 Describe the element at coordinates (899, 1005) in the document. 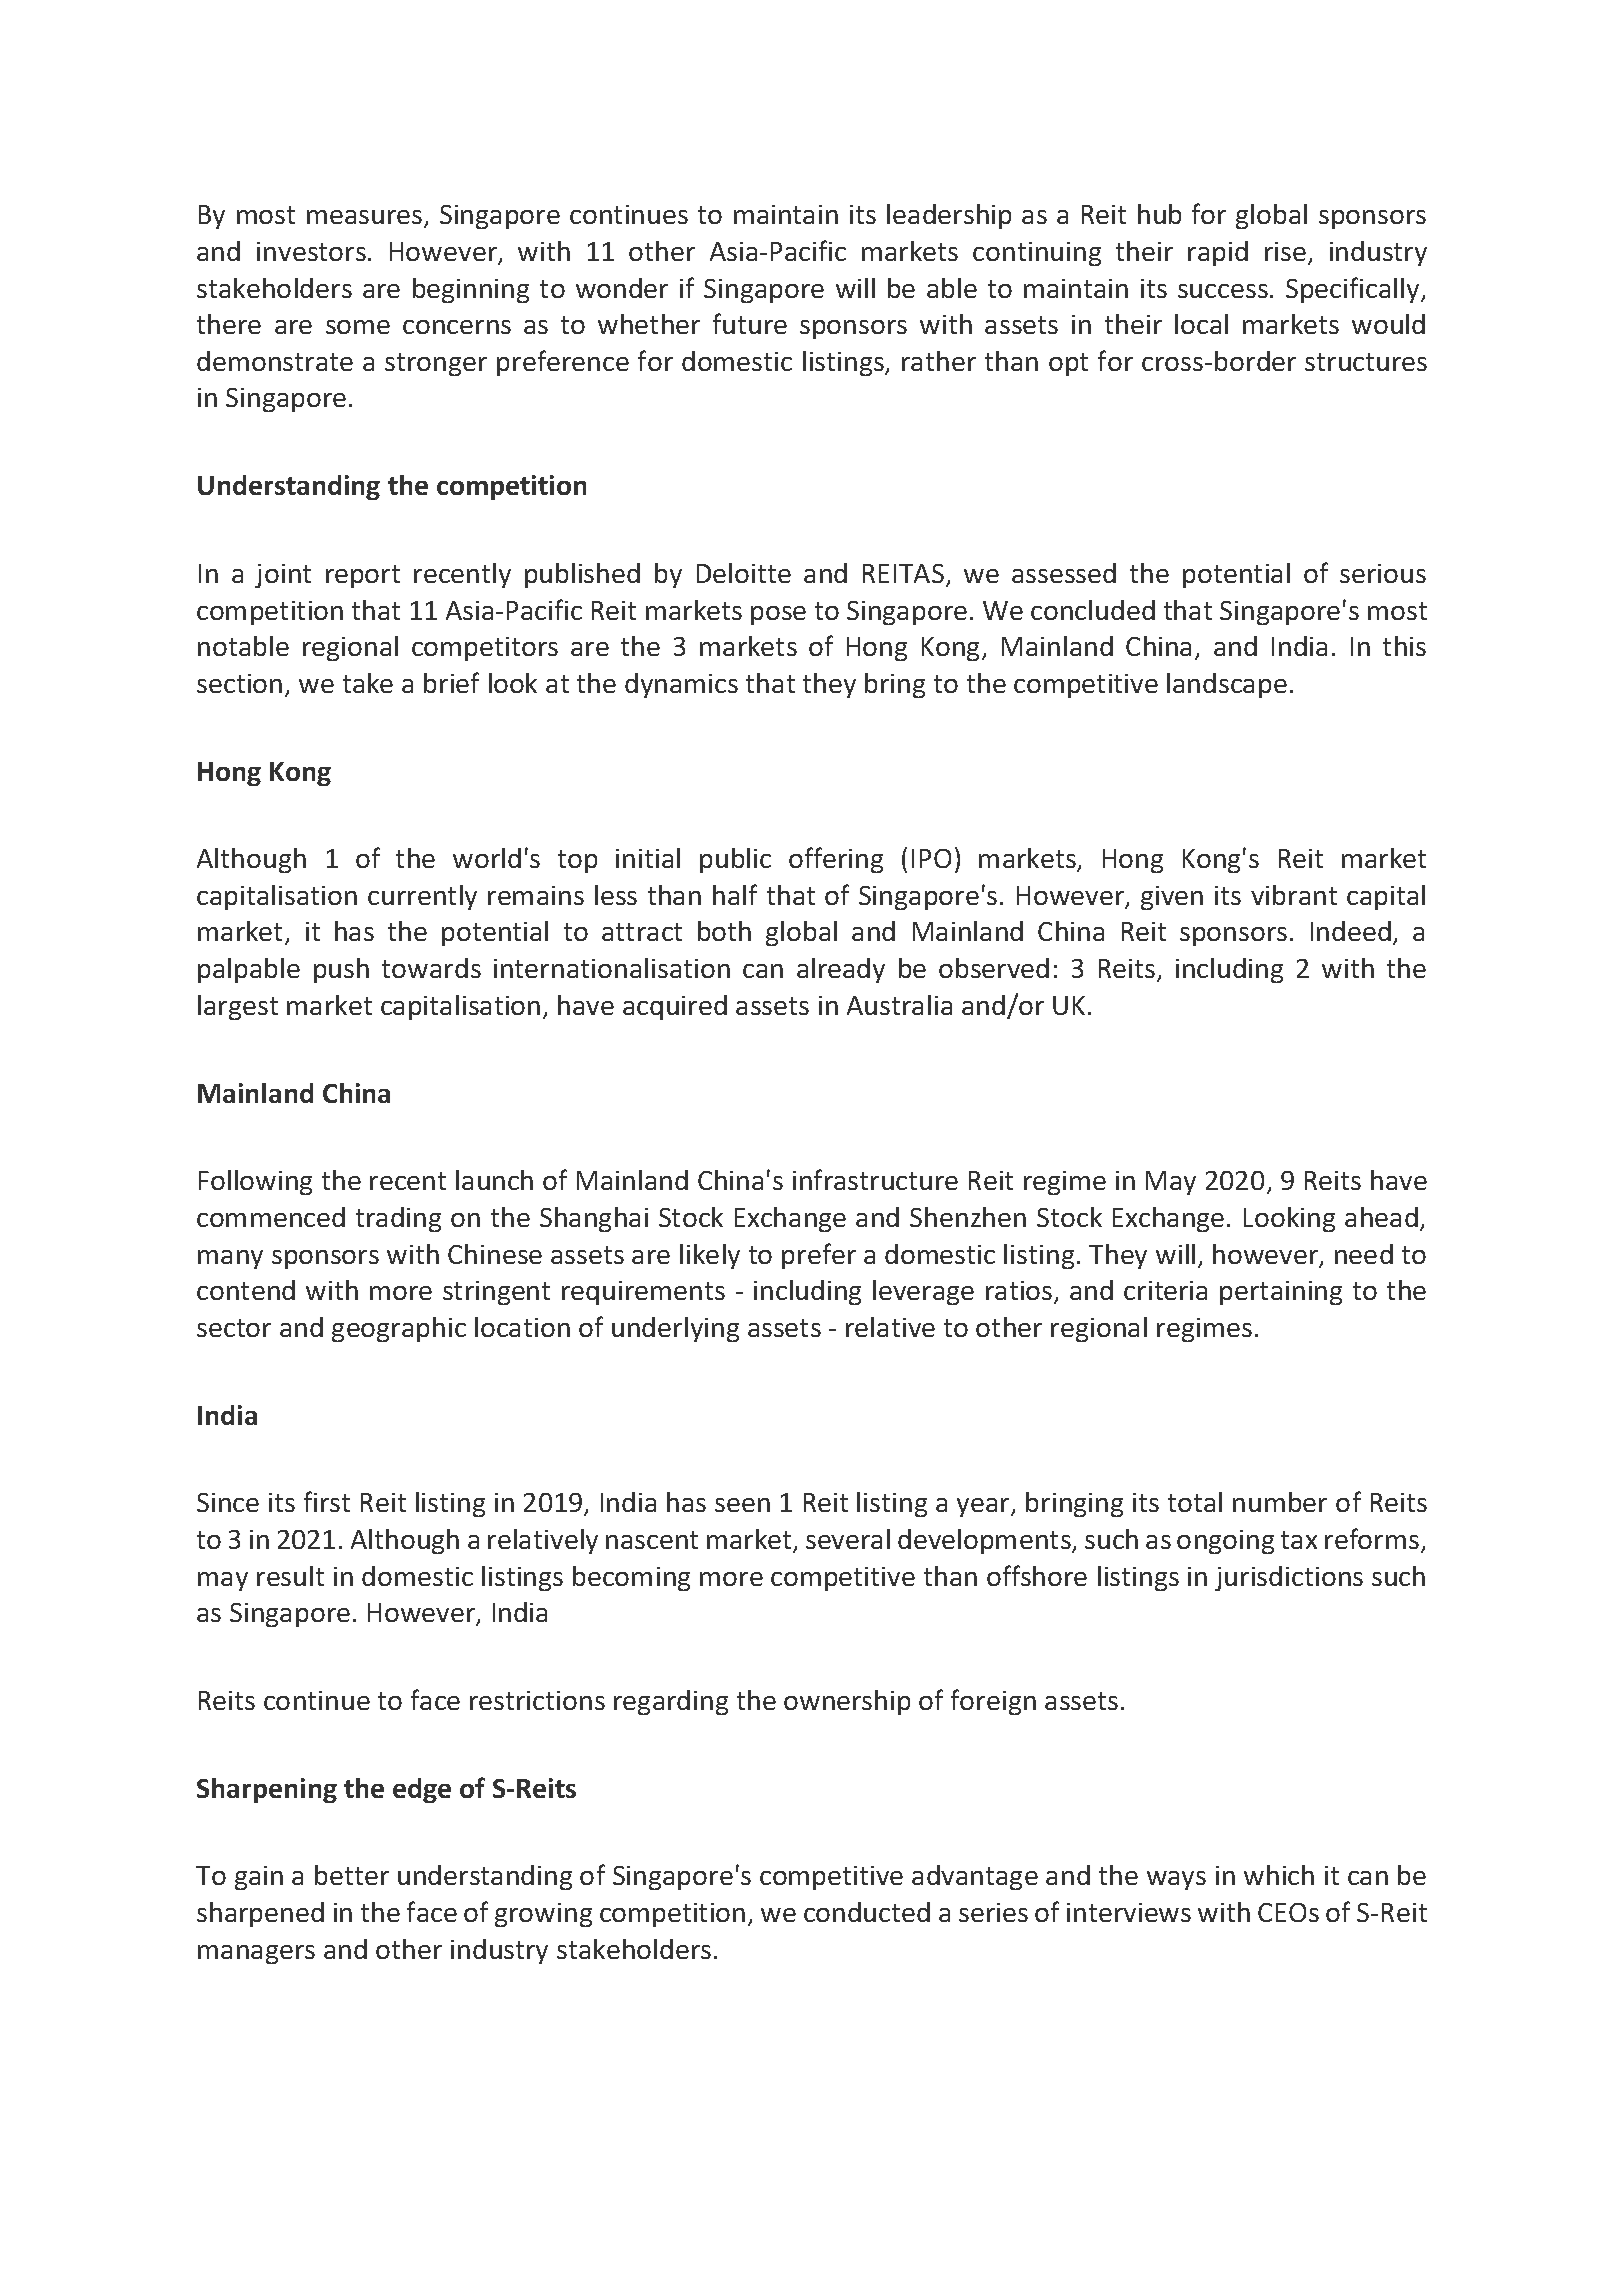

I see `Australia` at that location.
